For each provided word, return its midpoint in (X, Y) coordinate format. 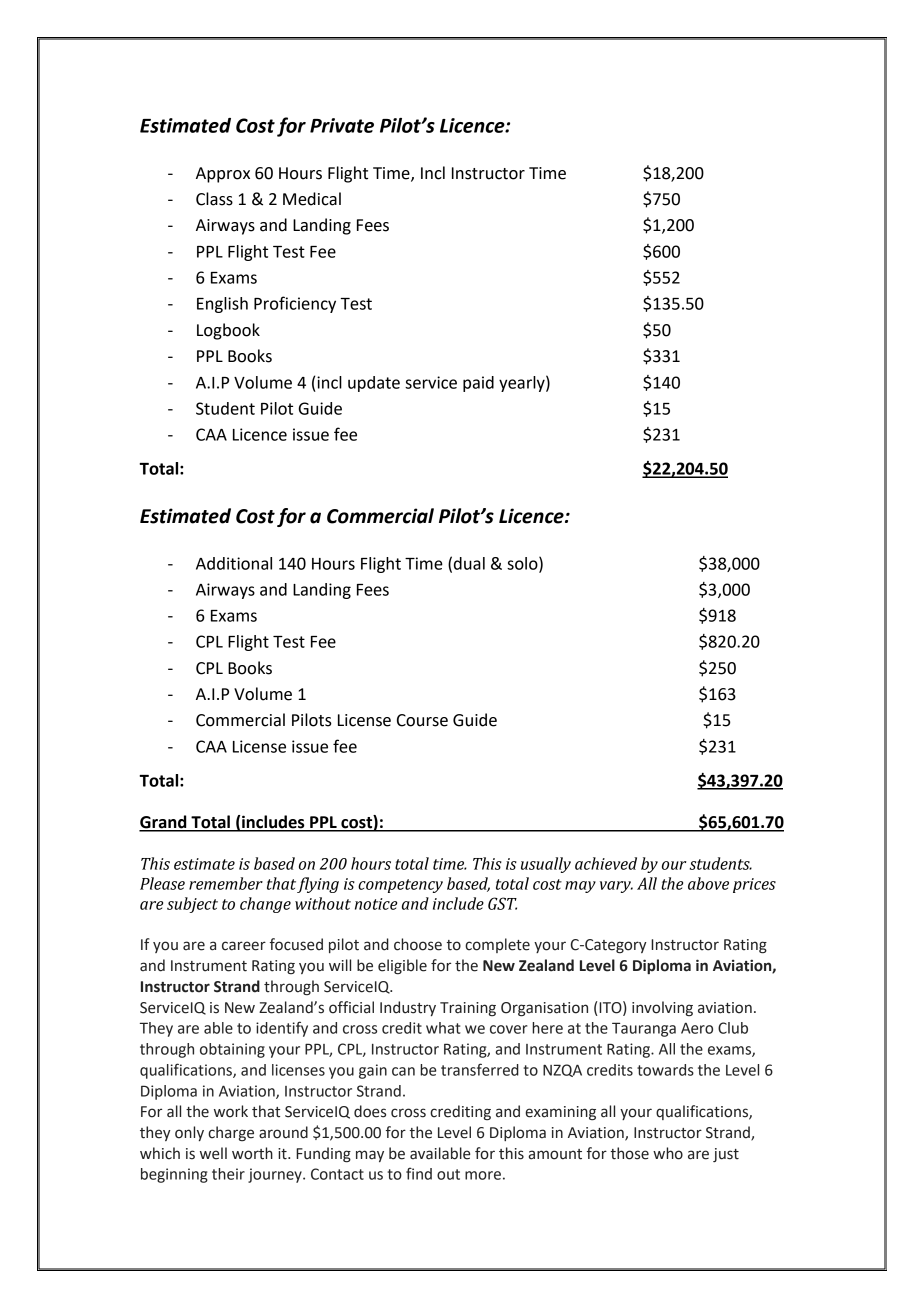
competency (400, 886)
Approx (223, 175)
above (708, 883)
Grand (164, 823)
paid (478, 384)
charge (231, 1134)
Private (342, 125)
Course (422, 720)
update (374, 384)
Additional (234, 563)
